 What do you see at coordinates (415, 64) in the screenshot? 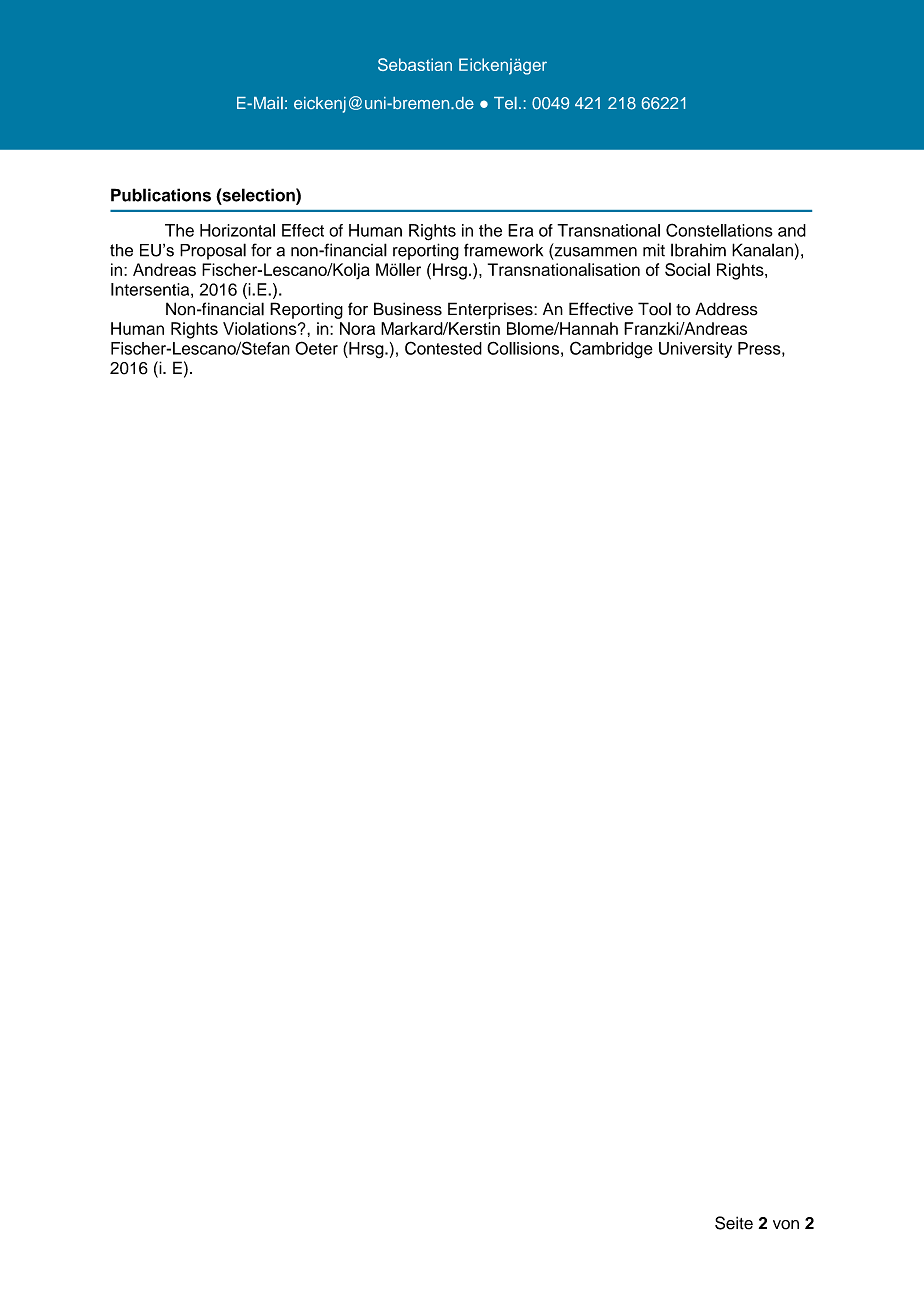
I see `Sebastian` at bounding box center [415, 64].
